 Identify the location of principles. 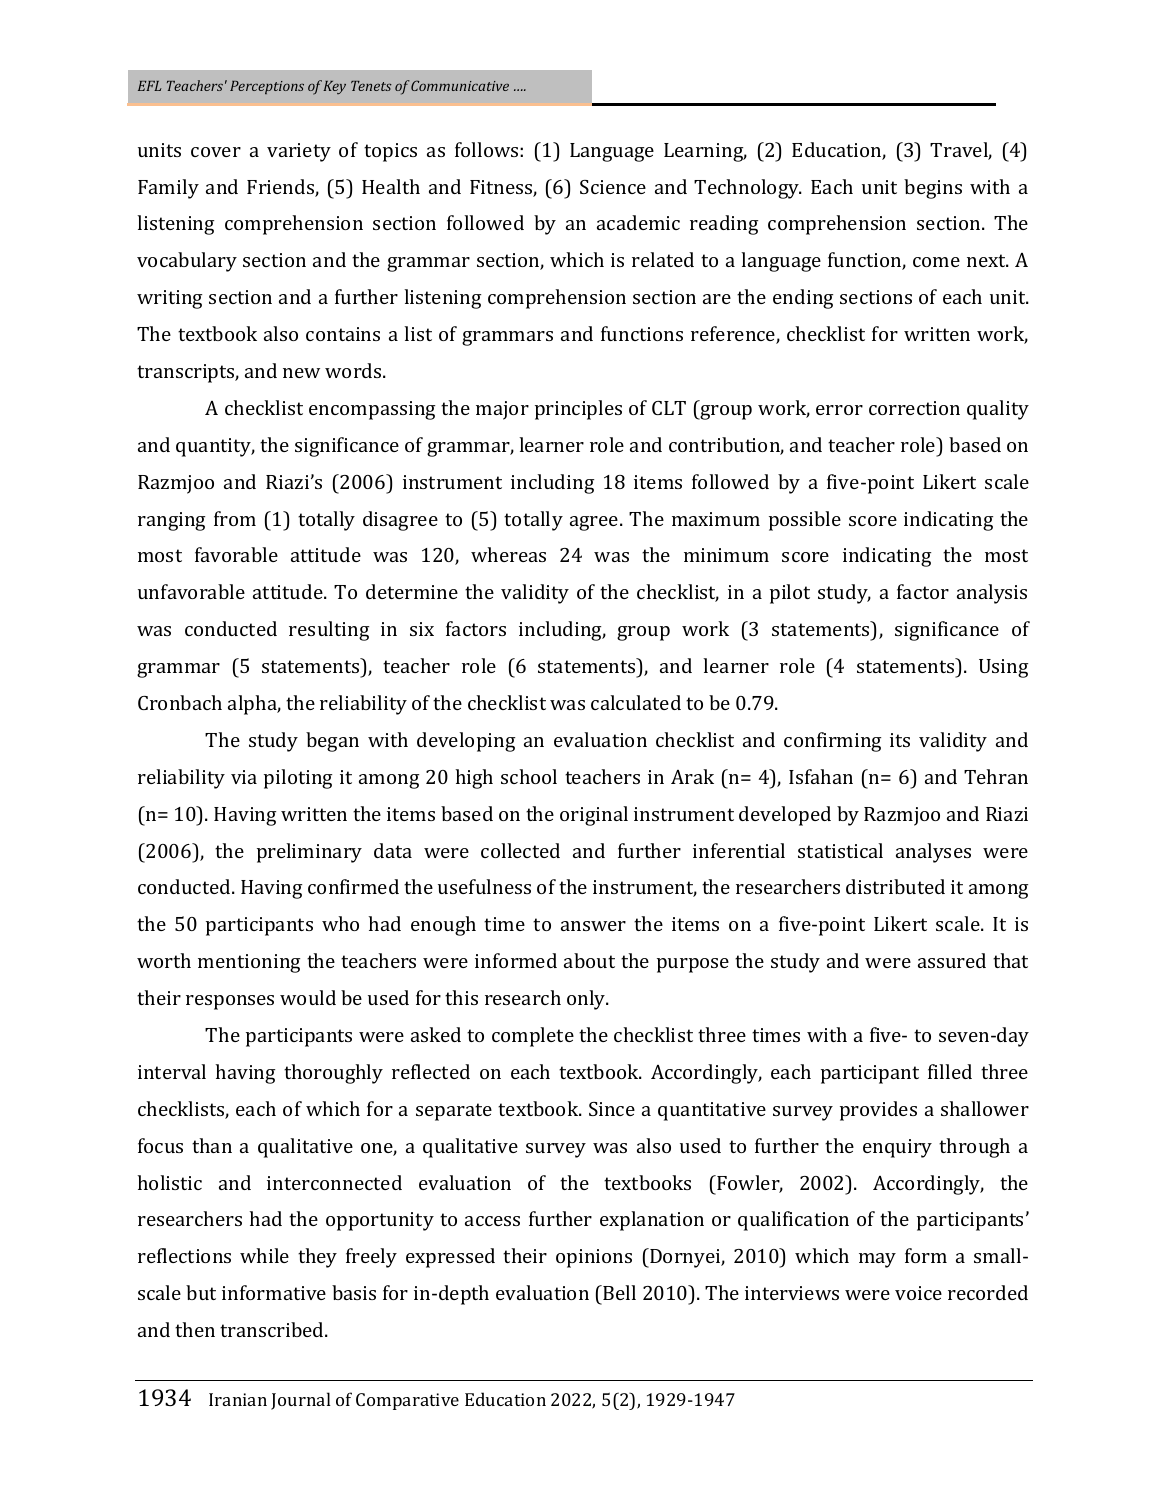
(578, 410).
